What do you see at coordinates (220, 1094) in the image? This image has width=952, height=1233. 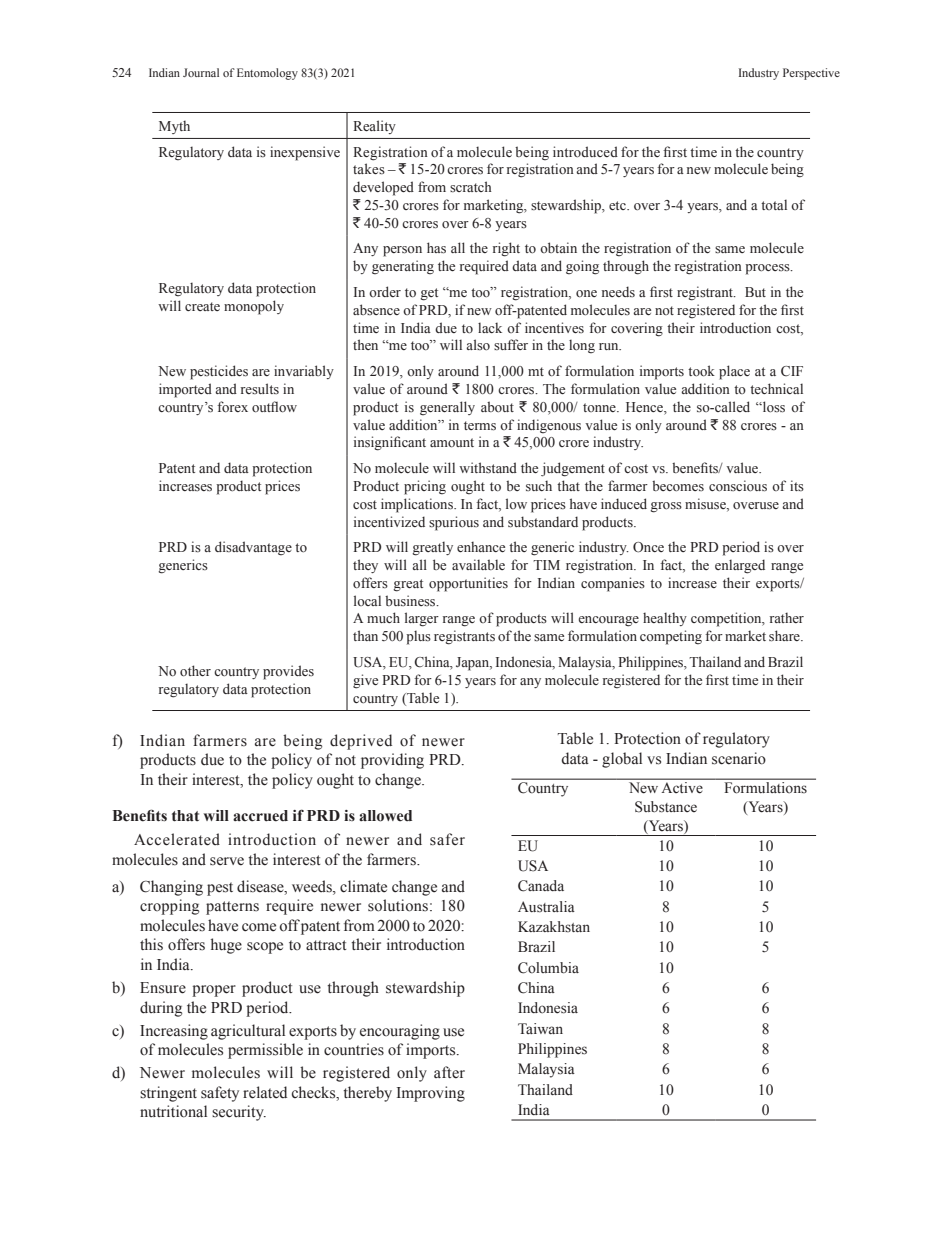 I see `safety` at bounding box center [220, 1094].
